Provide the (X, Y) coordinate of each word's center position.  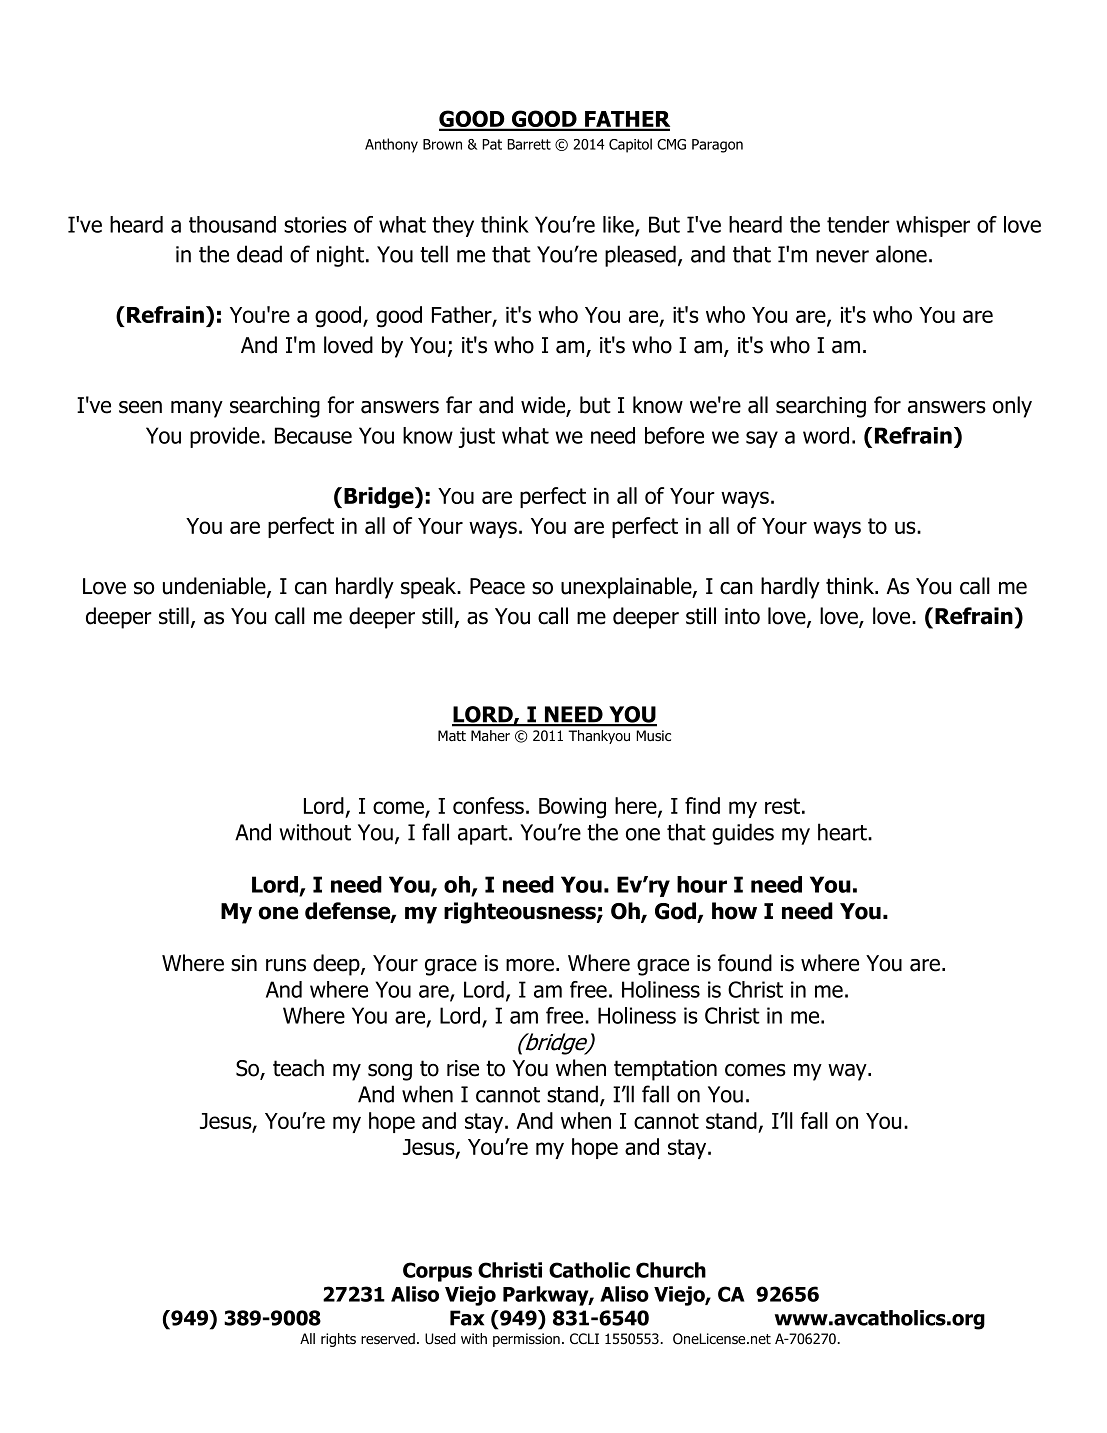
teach (298, 1068)
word (826, 435)
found (745, 963)
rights (338, 1340)
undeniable (215, 587)
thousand (232, 224)
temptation (665, 1070)
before (674, 435)
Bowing (572, 808)
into (742, 616)
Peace (497, 586)
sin (244, 963)
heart (843, 832)
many (197, 409)
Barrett (529, 144)
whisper (933, 226)
